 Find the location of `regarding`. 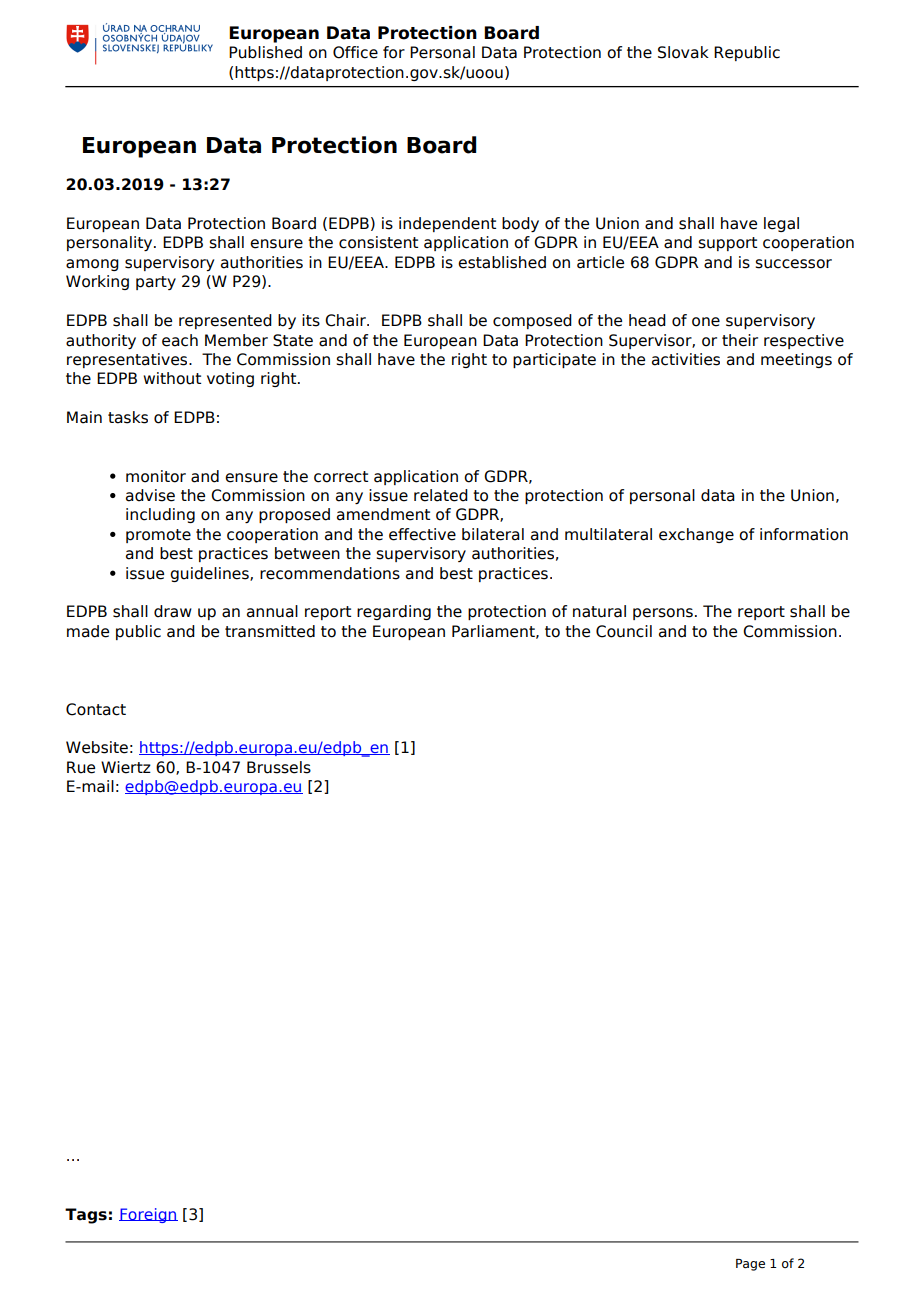

regarding is located at coordinates (394, 612).
